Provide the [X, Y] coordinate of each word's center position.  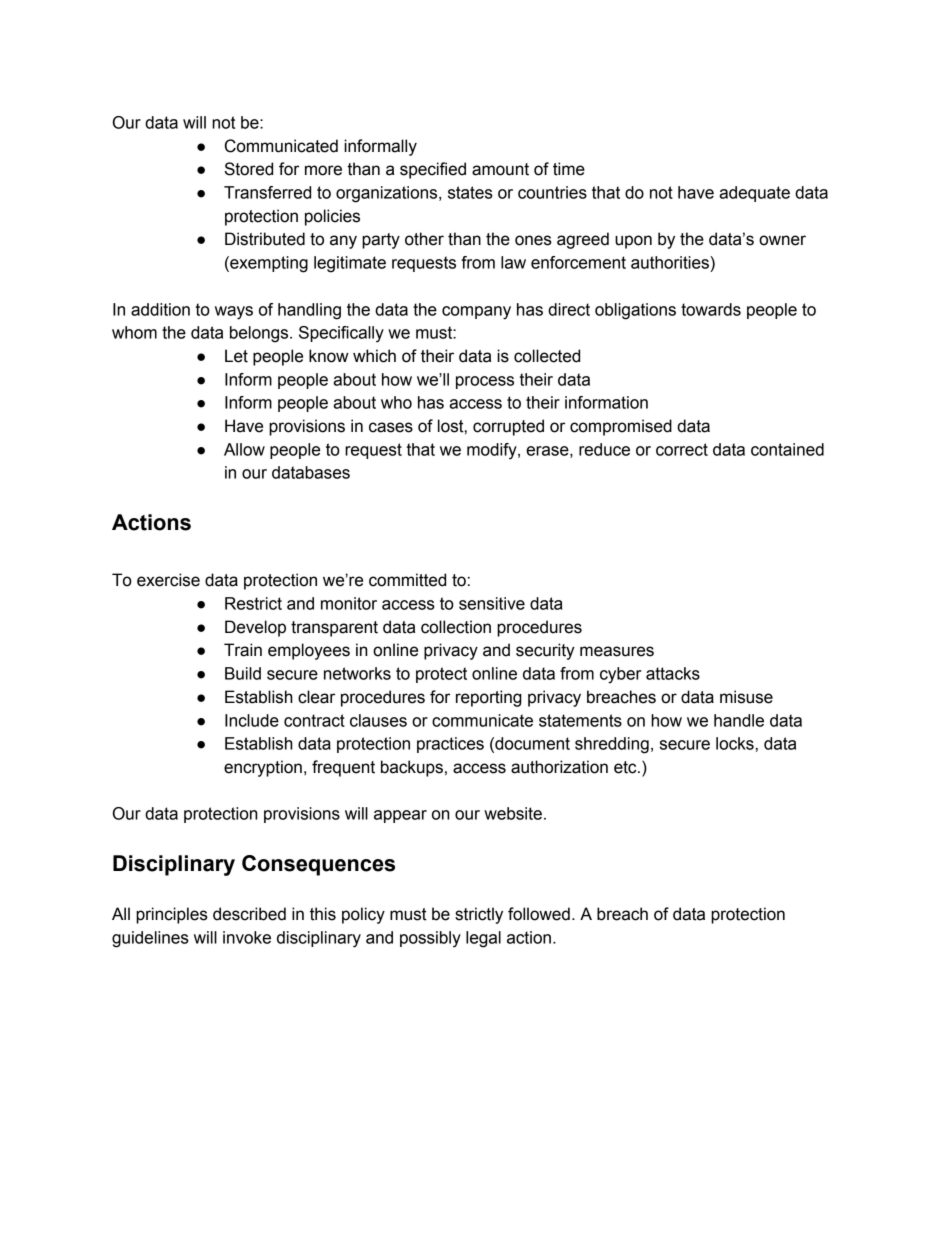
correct [682, 449]
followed [539, 914]
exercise [168, 580]
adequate [754, 194]
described [249, 914]
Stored [248, 169]
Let [236, 356]
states [470, 192]
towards [711, 309]
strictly [479, 915]
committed [407, 580]
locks [735, 743]
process [485, 382]
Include [252, 720]
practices [450, 745]
